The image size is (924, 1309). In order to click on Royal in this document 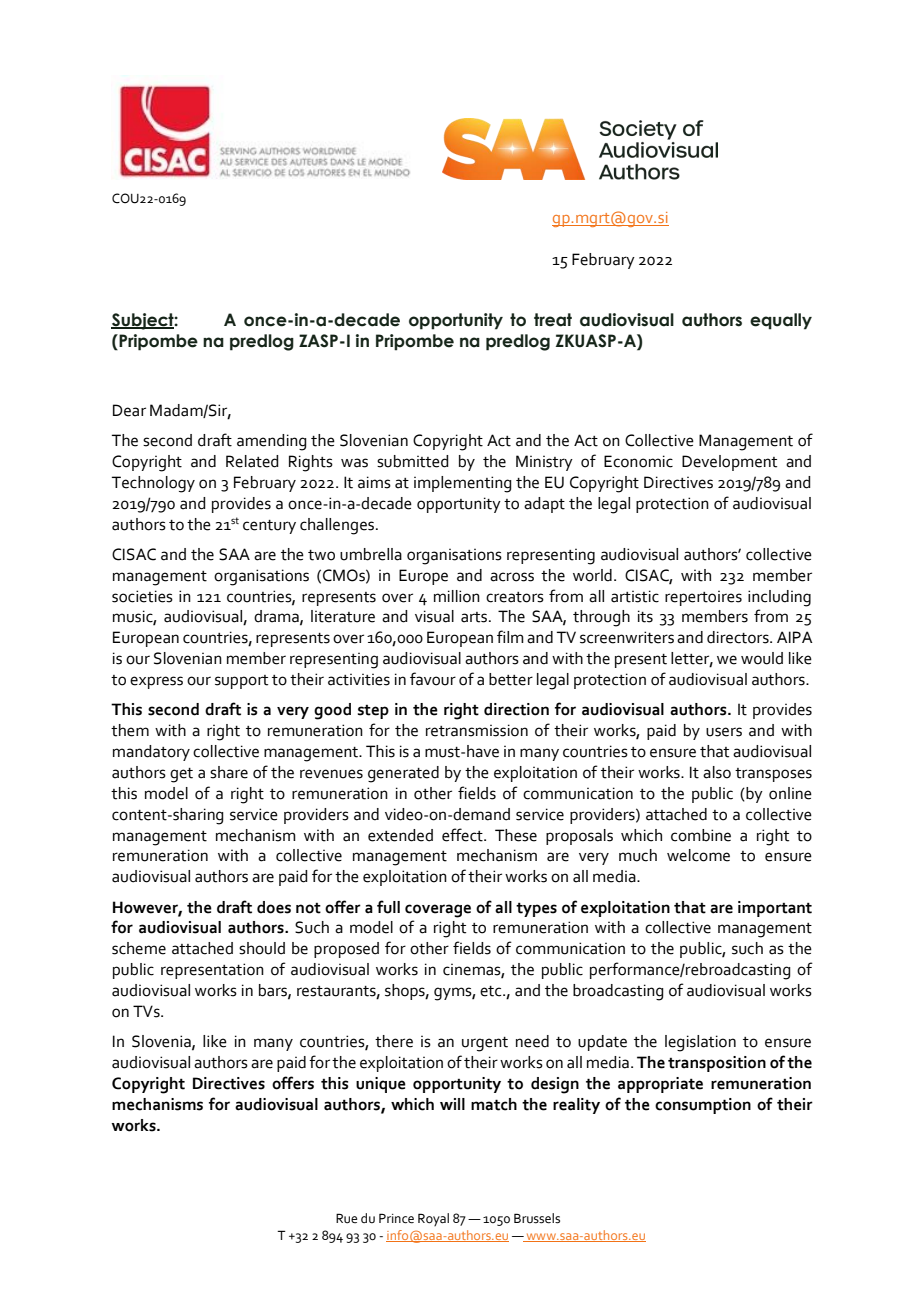, I will do `click(433, 1219)`.
